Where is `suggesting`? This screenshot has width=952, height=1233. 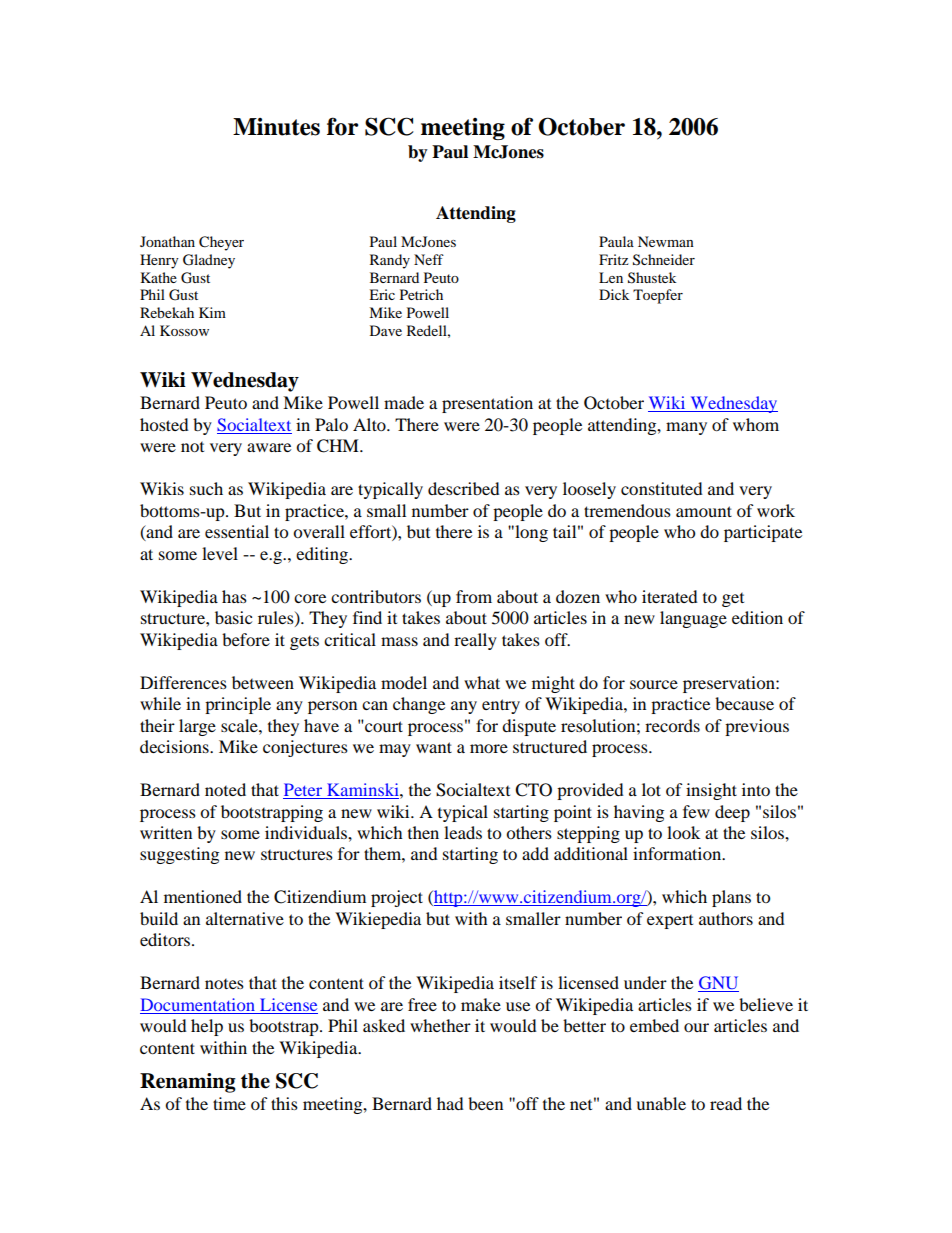 suggesting is located at coordinates (179, 855).
